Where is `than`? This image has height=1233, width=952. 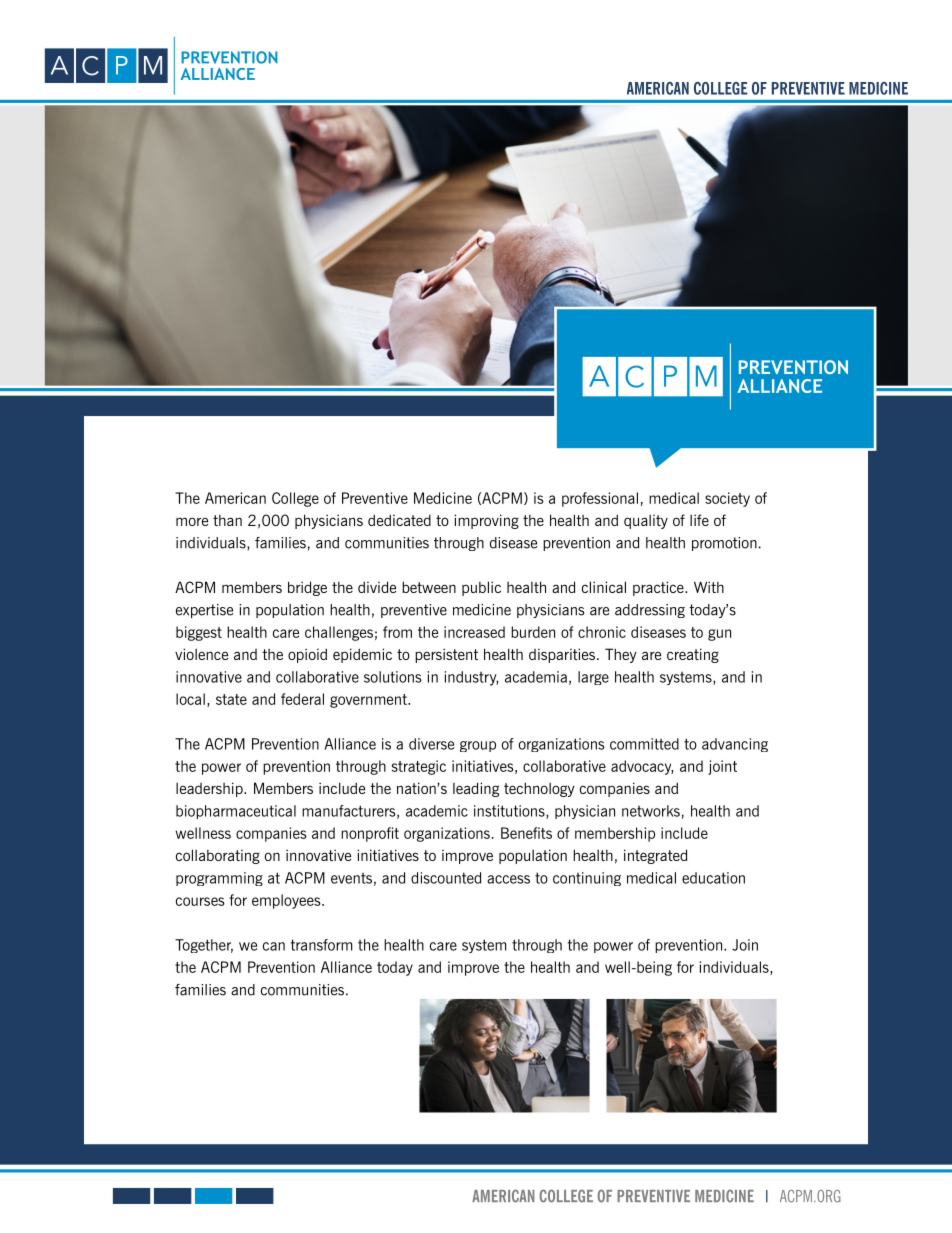 than is located at coordinates (227, 520).
